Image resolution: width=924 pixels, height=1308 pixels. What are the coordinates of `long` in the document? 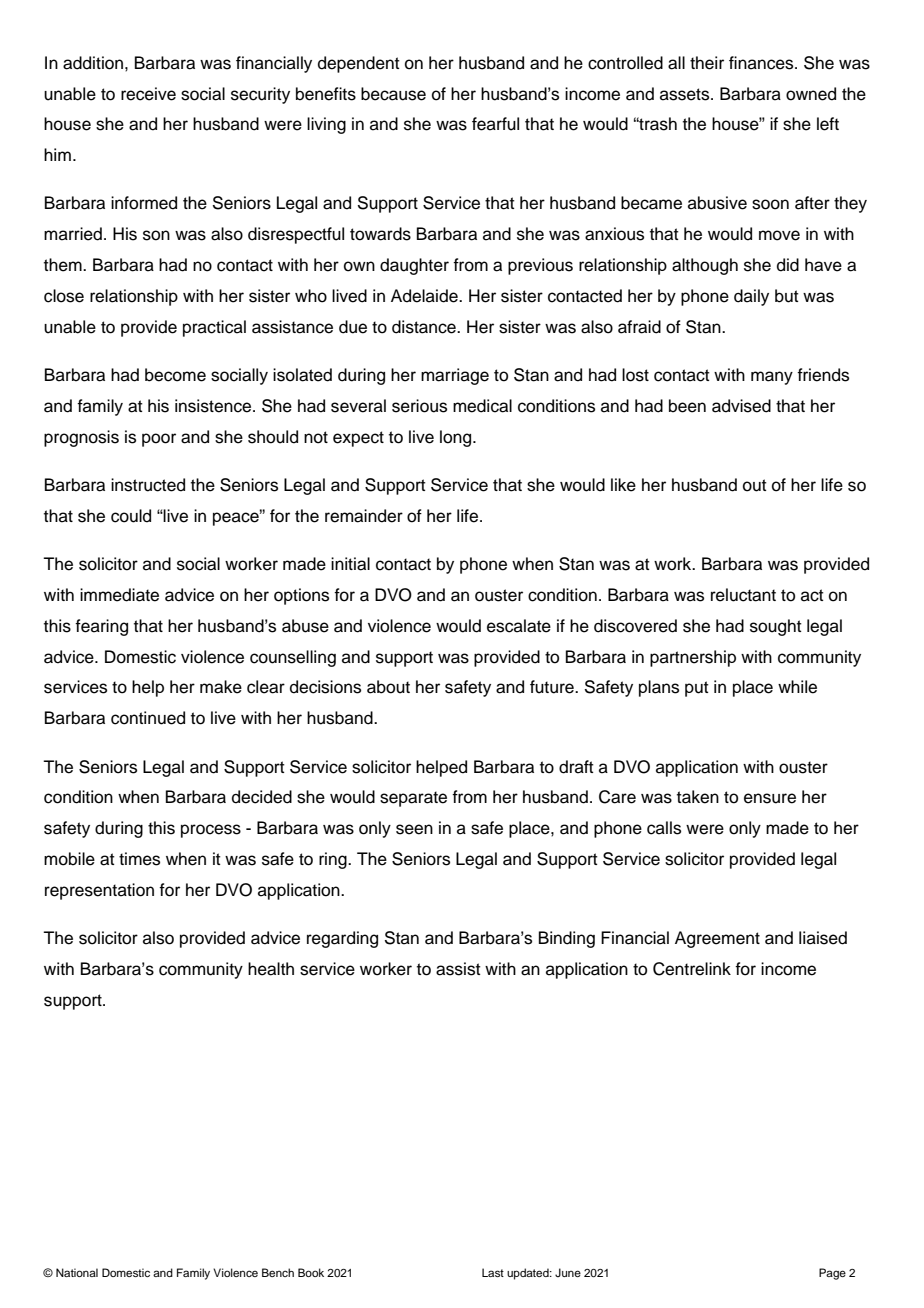 It's located at (457, 438).
